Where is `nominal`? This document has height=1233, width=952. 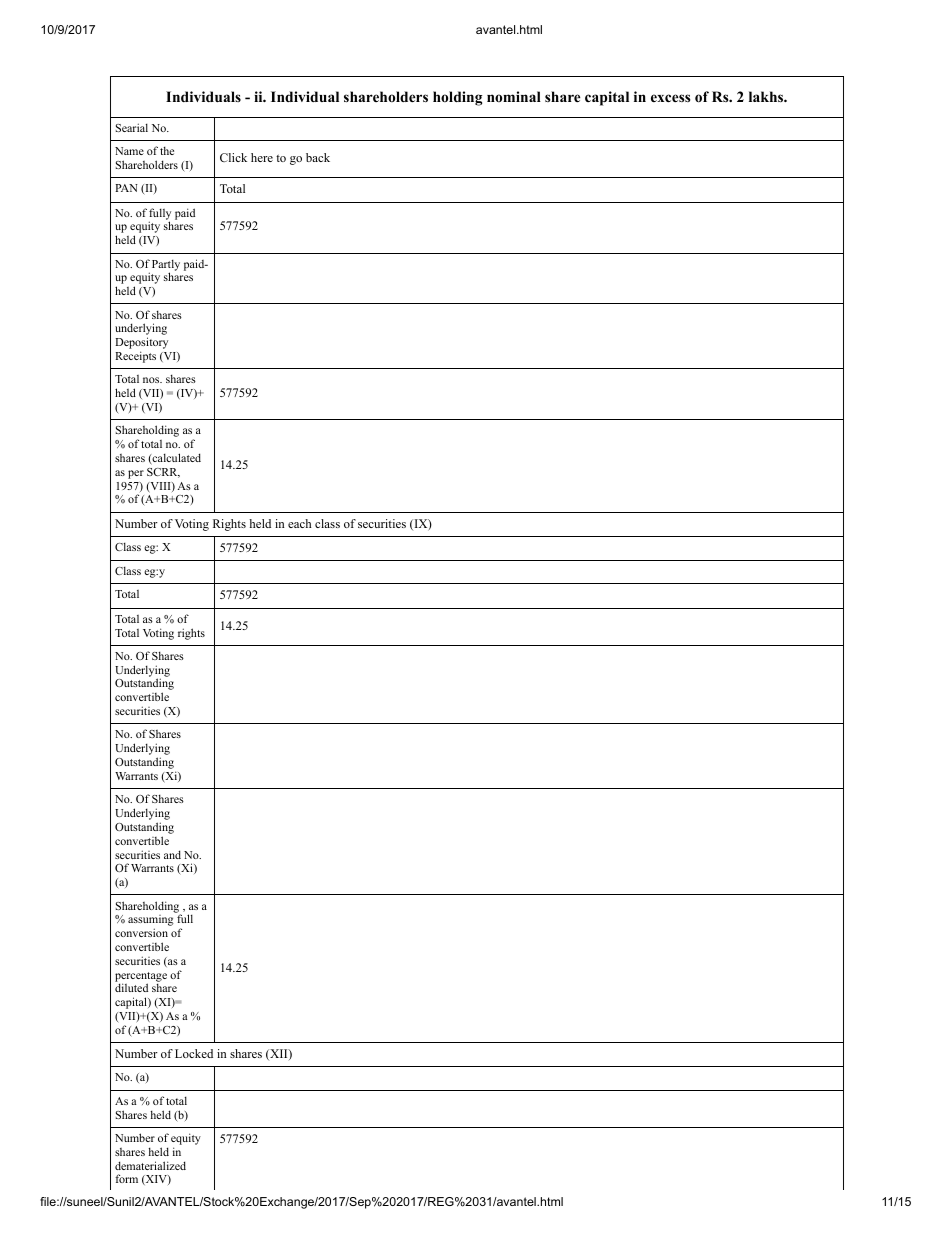
nominal is located at coordinates (514, 96).
